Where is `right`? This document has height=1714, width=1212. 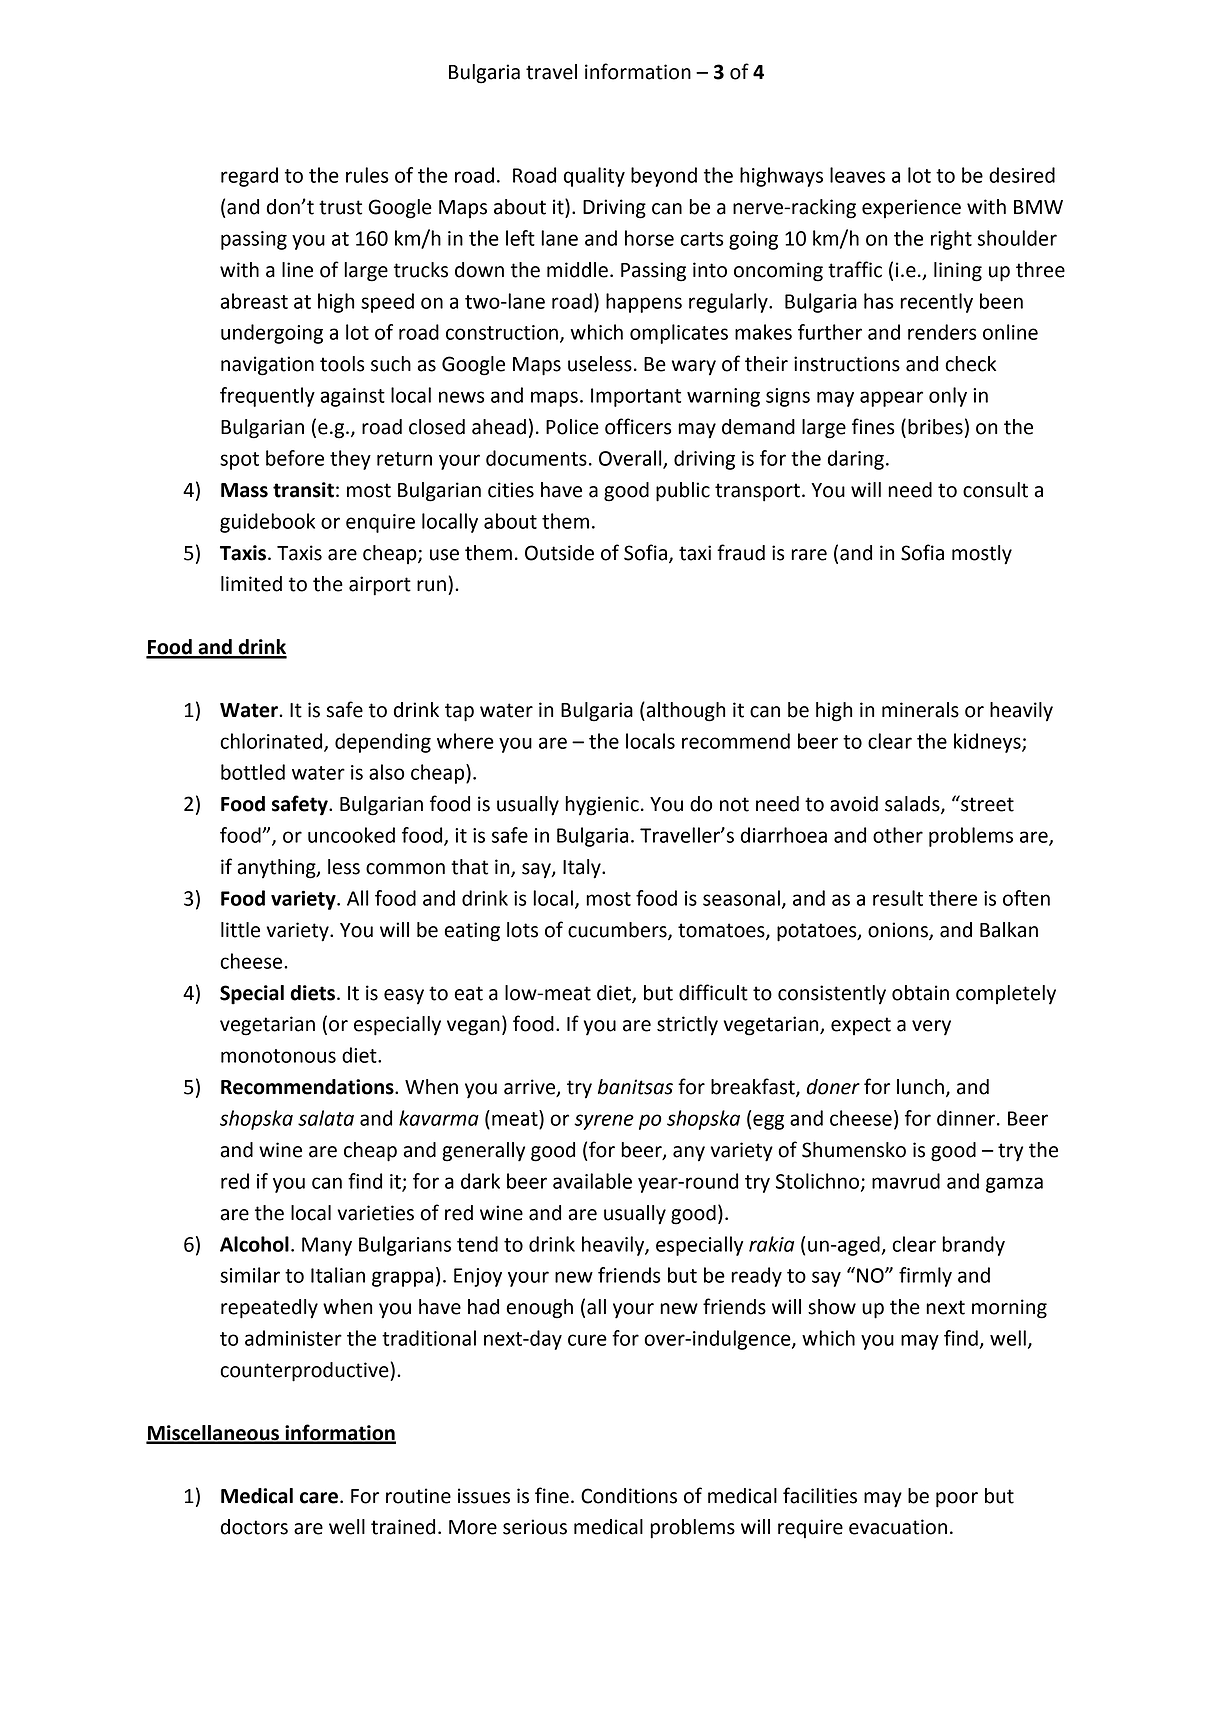 right is located at coordinates (951, 240).
